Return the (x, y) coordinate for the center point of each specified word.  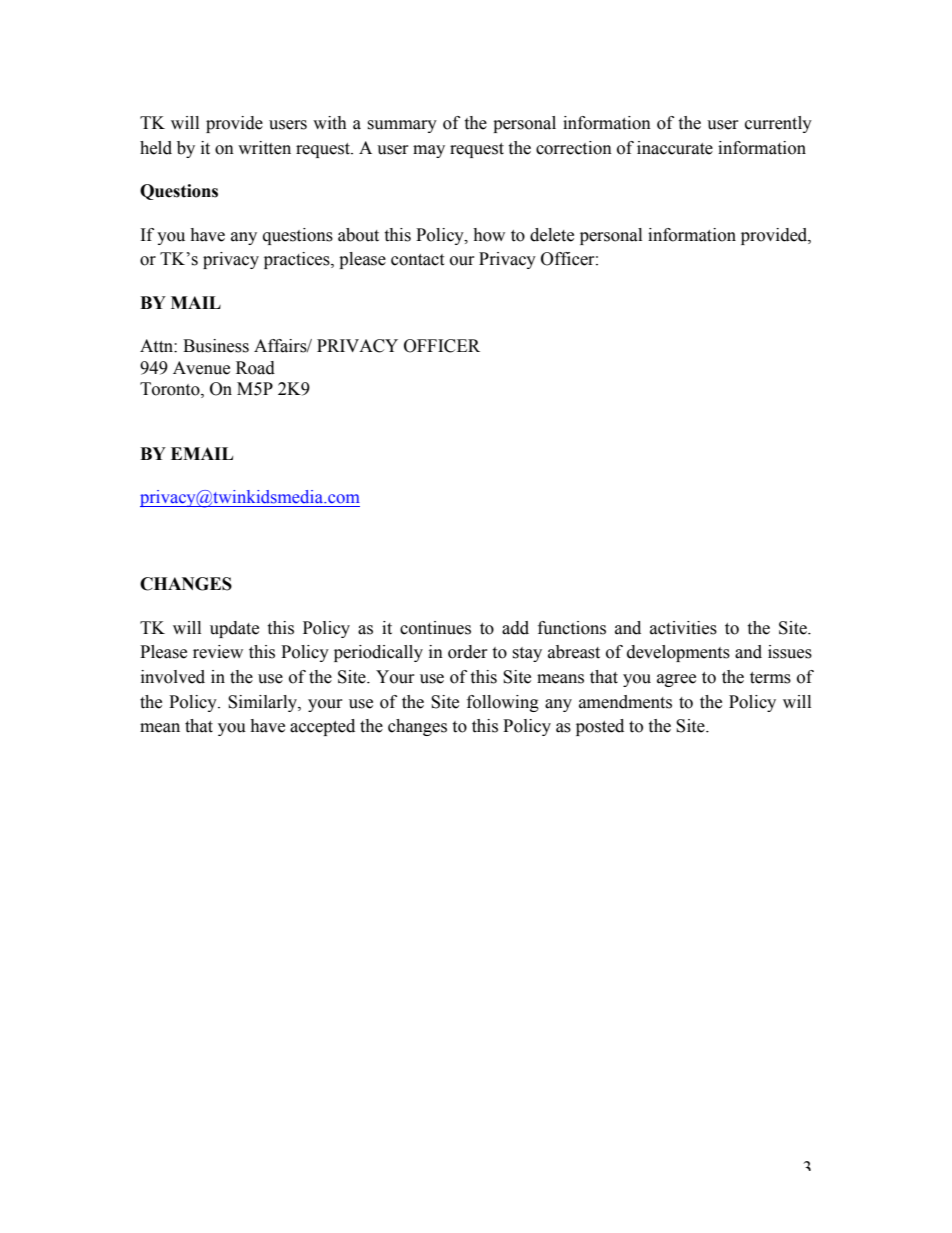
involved (173, 677)
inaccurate (675, 148)
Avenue (201, 368)
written (264, 148)
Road (255, 368)
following (503, 703)
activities (683, 628)
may (429, 151)
